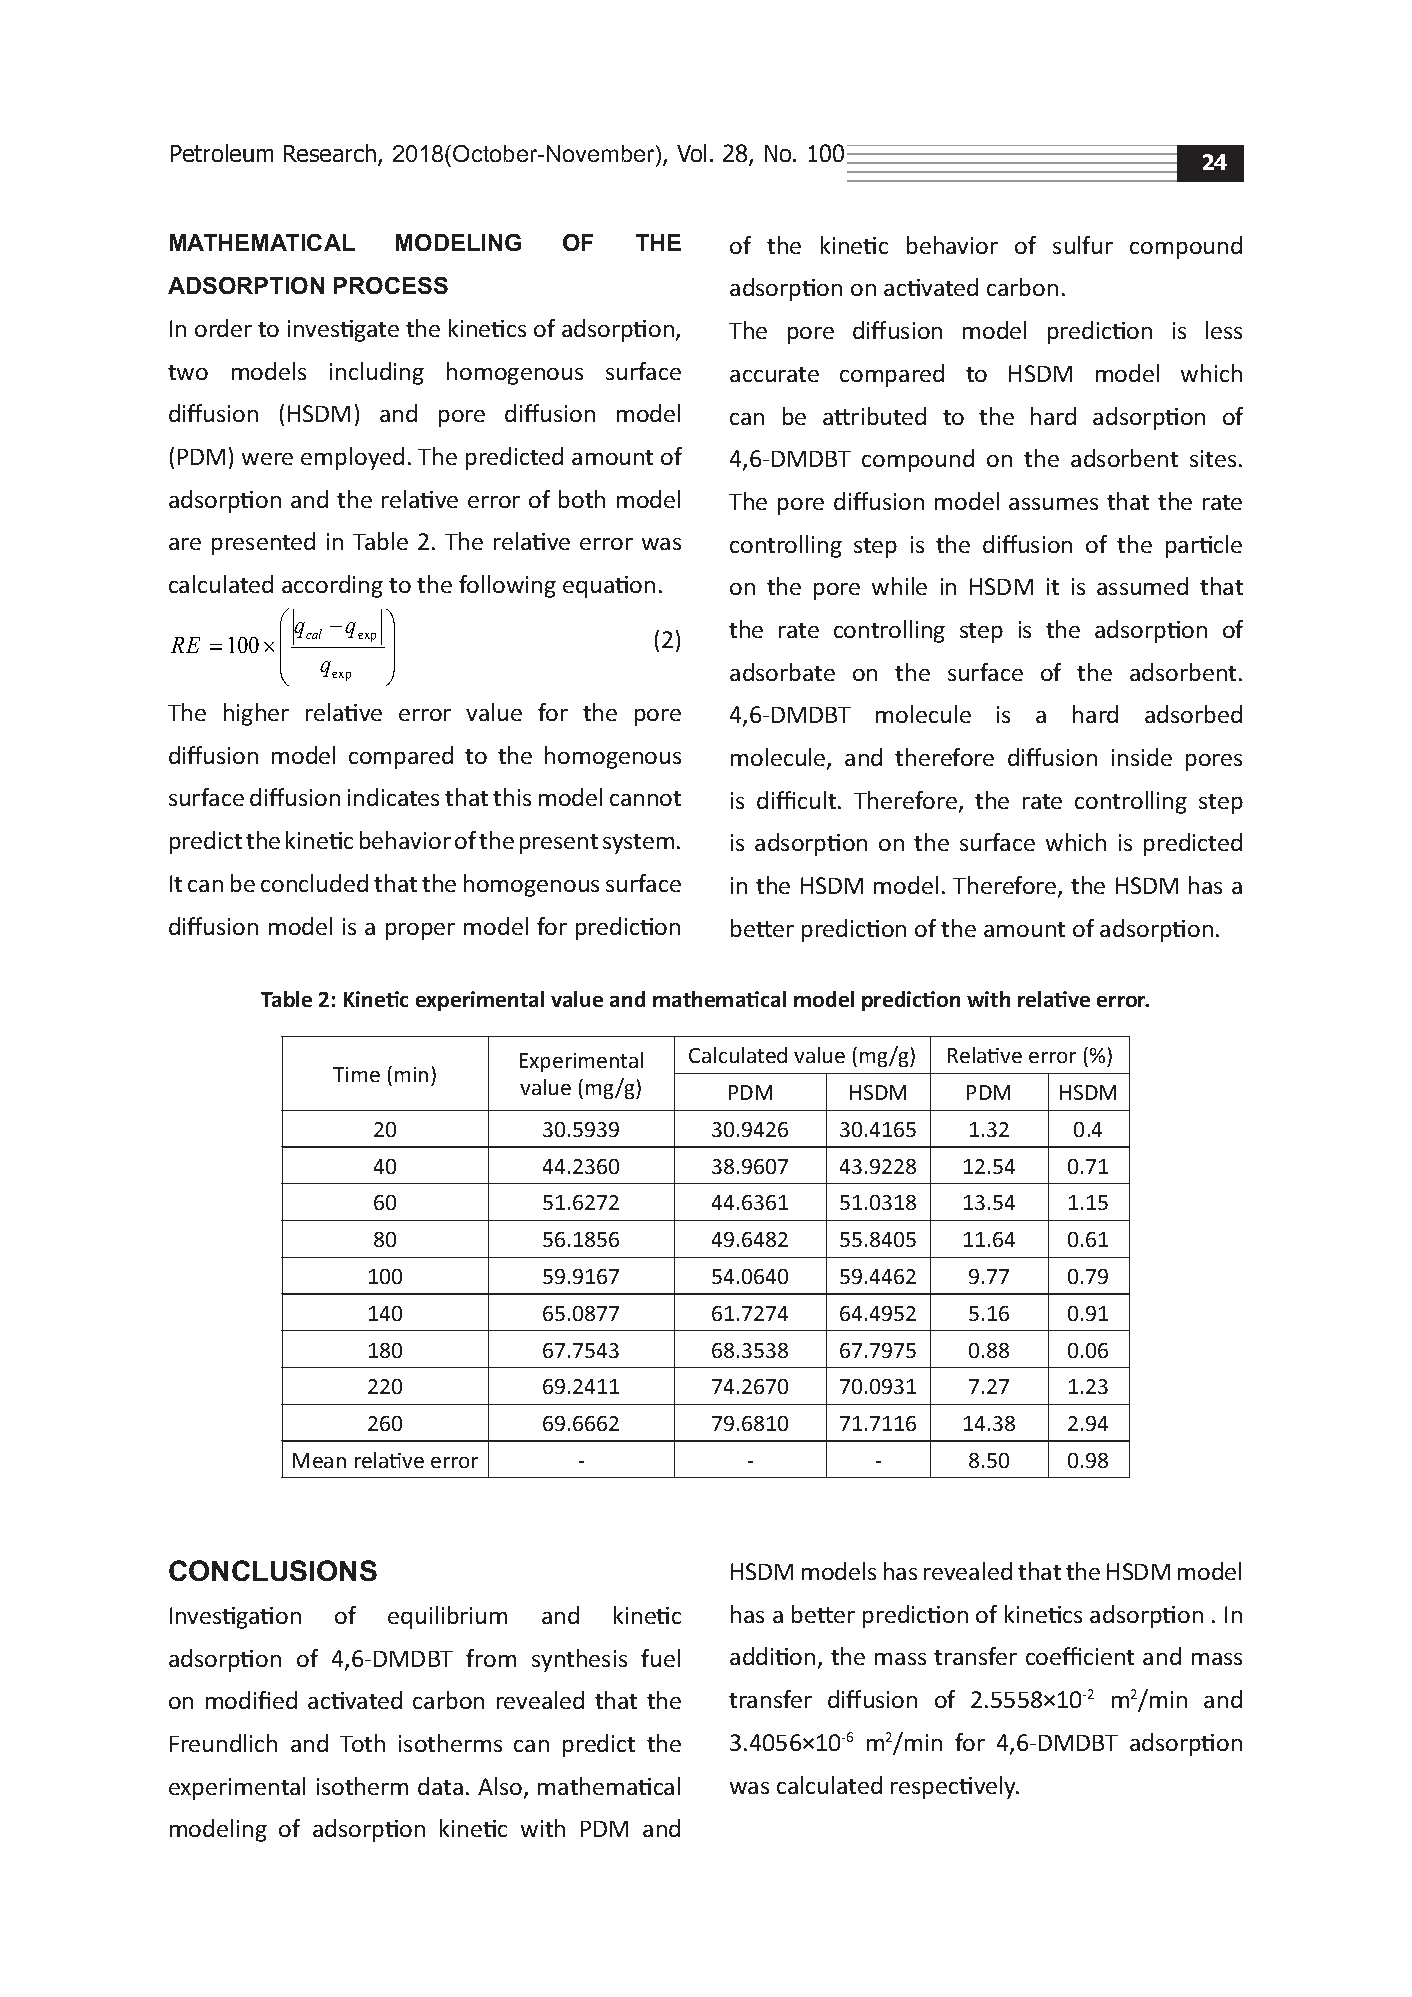 The width and height of the document is (1412, 1997). I want to click on inside, so click(1142, 757).
